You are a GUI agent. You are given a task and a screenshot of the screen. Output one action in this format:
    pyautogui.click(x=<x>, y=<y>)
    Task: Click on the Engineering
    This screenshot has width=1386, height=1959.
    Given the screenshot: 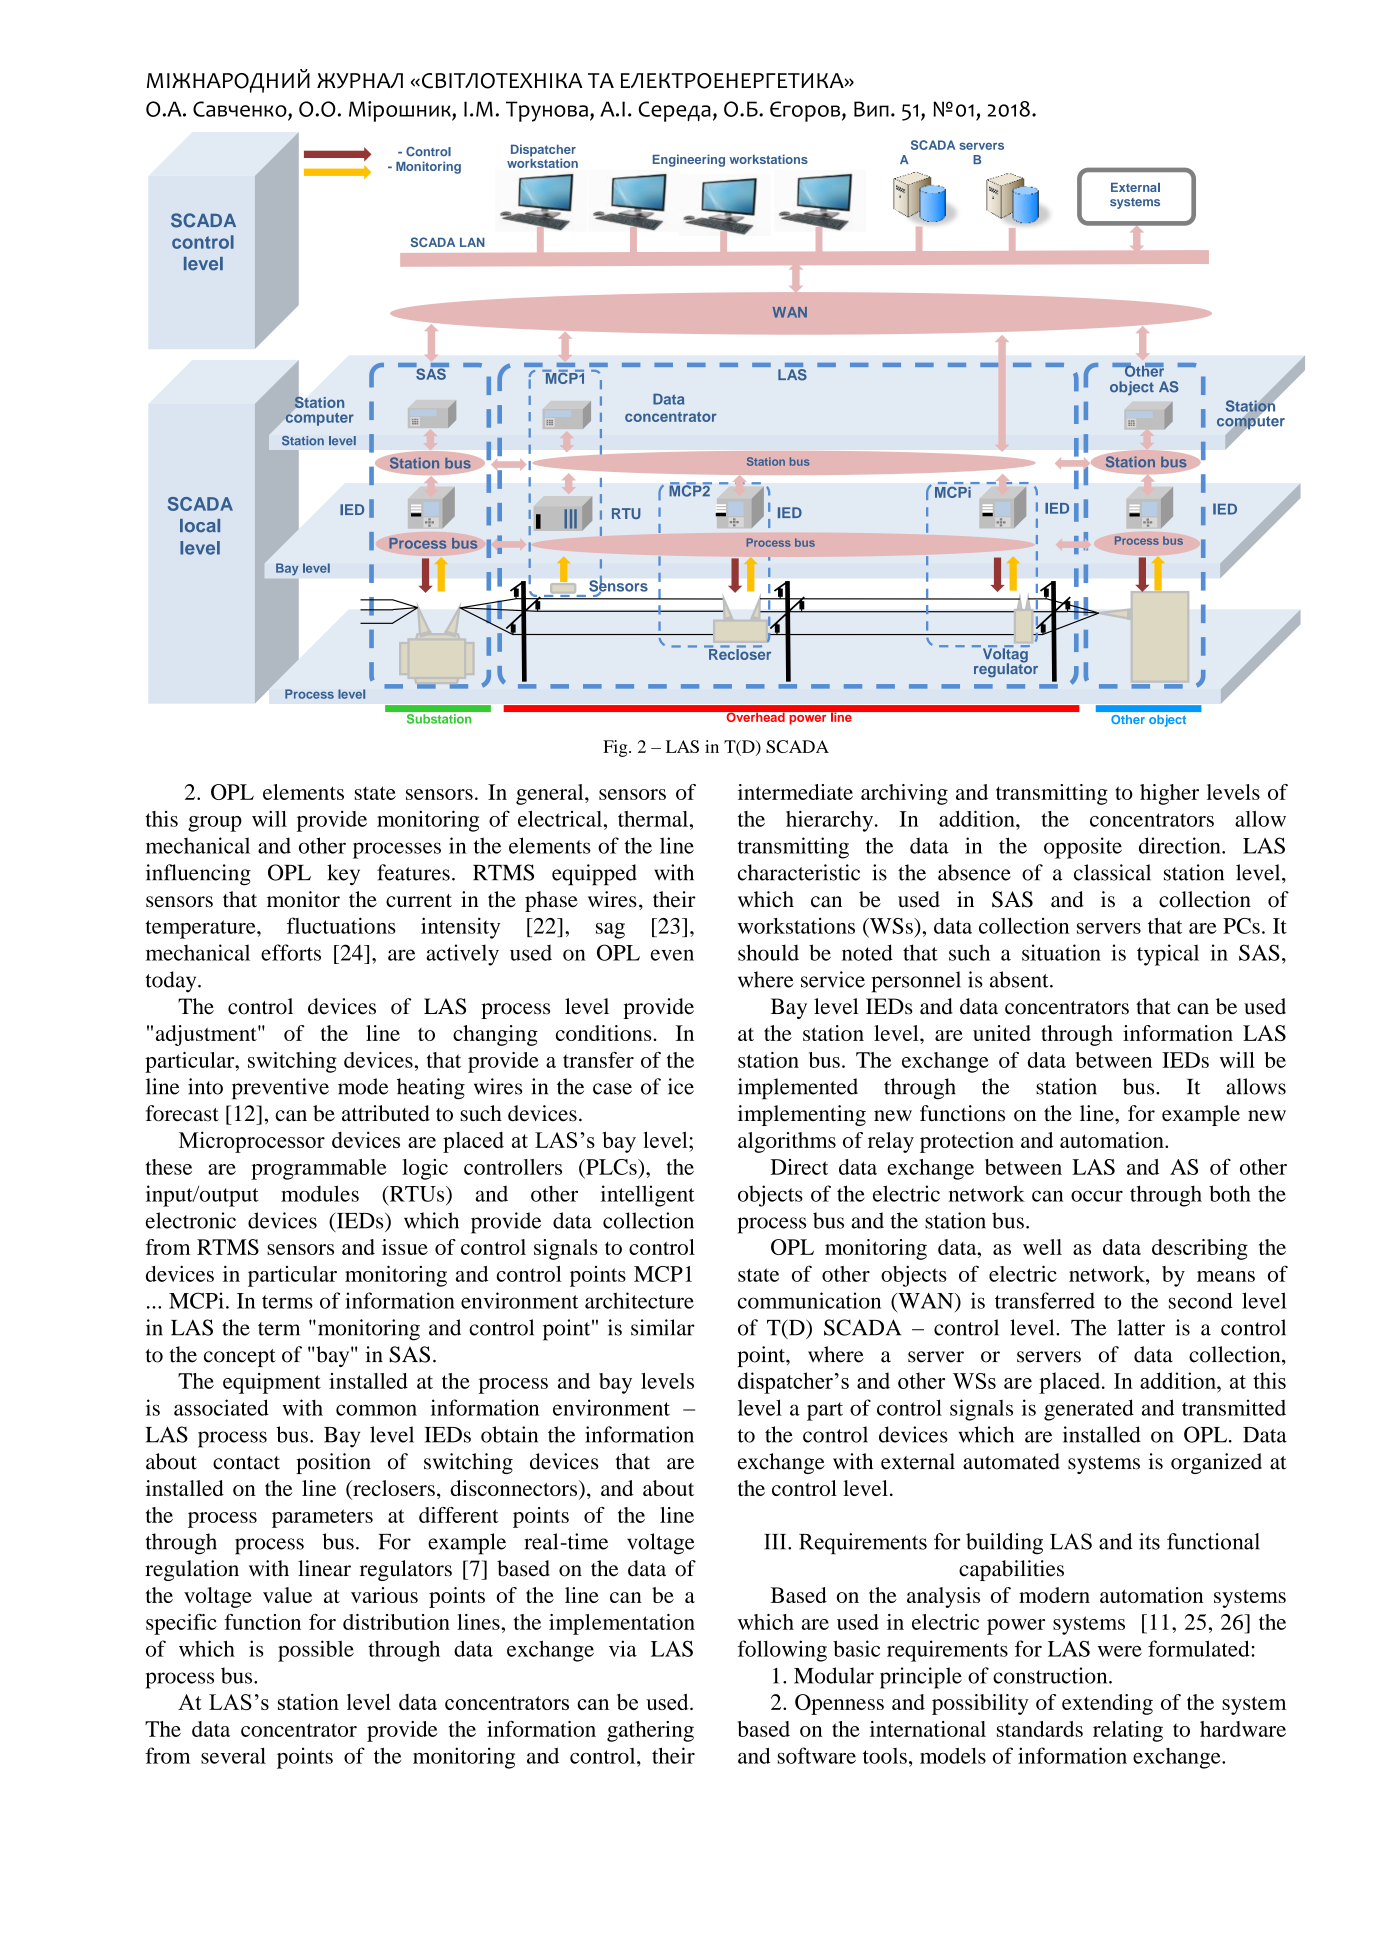 What is the action you would take?
    pyautogui.click(x=689, y=160)
